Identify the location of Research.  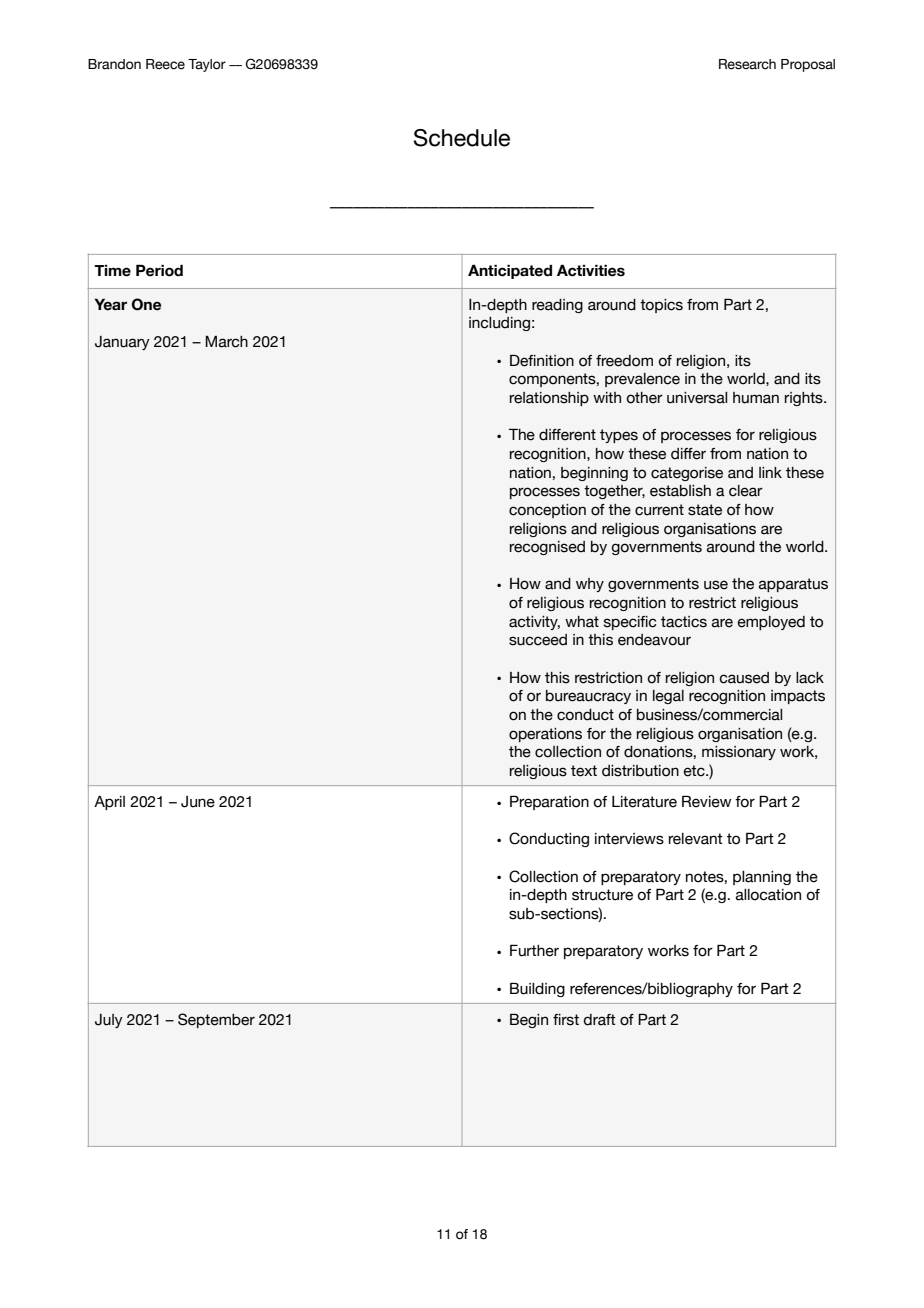
(747, 64).
